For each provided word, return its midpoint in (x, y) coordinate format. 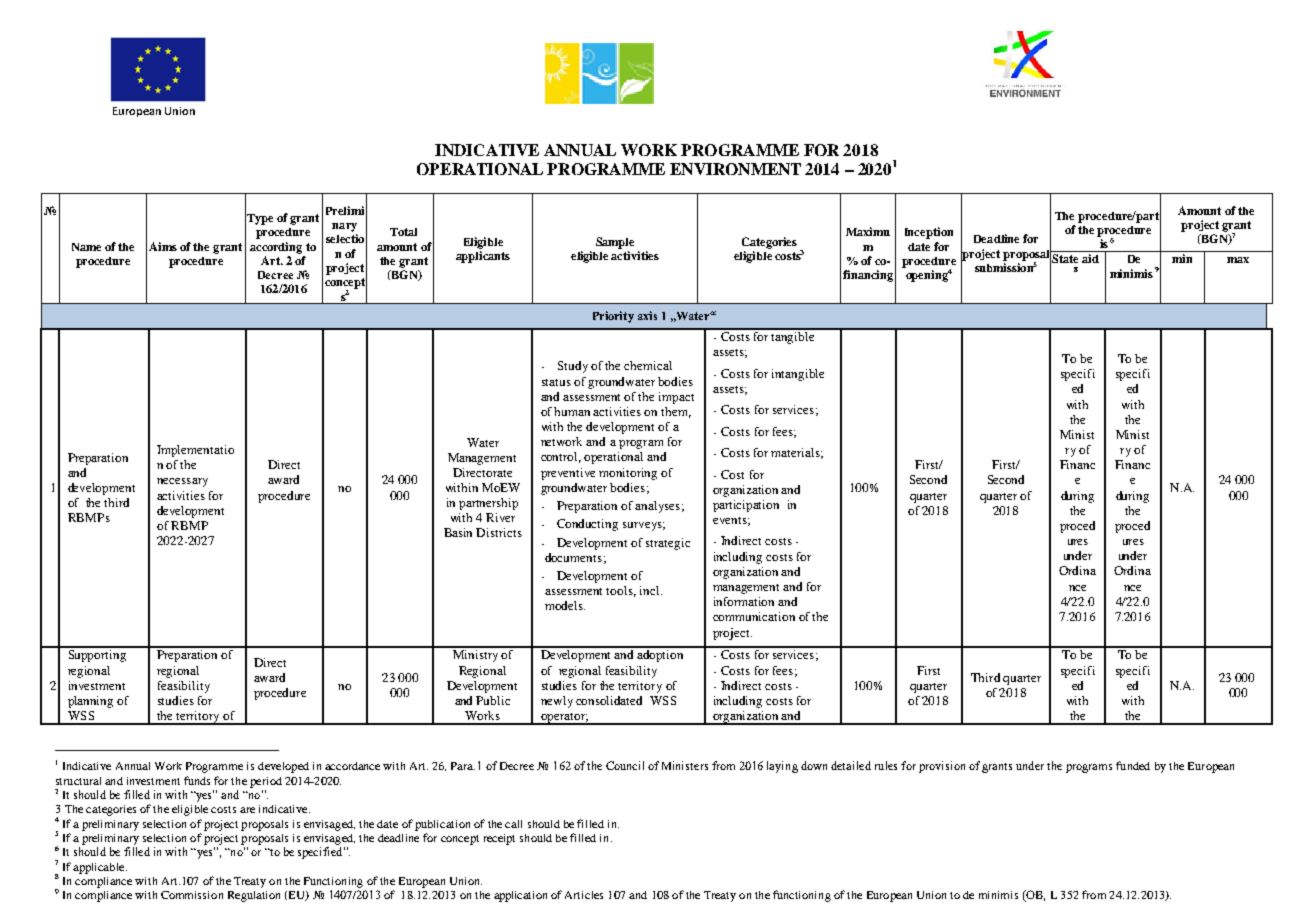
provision (942, 767)
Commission (192, 895)
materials (797, 453)
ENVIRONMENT (735, 169)
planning (90, 702)
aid (1090, 258)
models (565, 605)
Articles (584, 895)
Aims (163, 246)
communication (754, 616)
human (572, 411)
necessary (182, 482)
